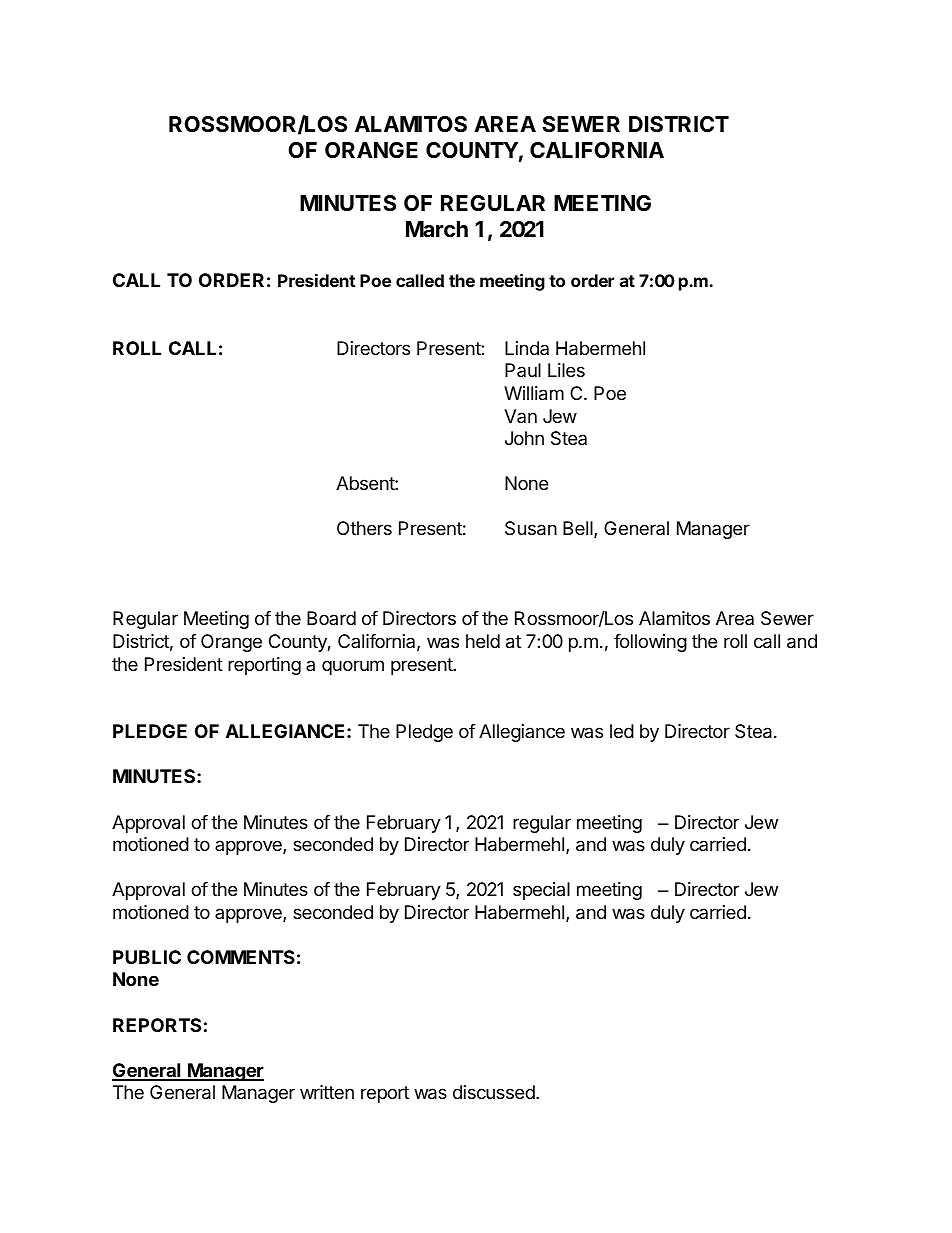 The width and height of the screenshot is (952, 1233). Describe the element at coordinates (541, 891) in the screenshot. I see `special` at that location.
